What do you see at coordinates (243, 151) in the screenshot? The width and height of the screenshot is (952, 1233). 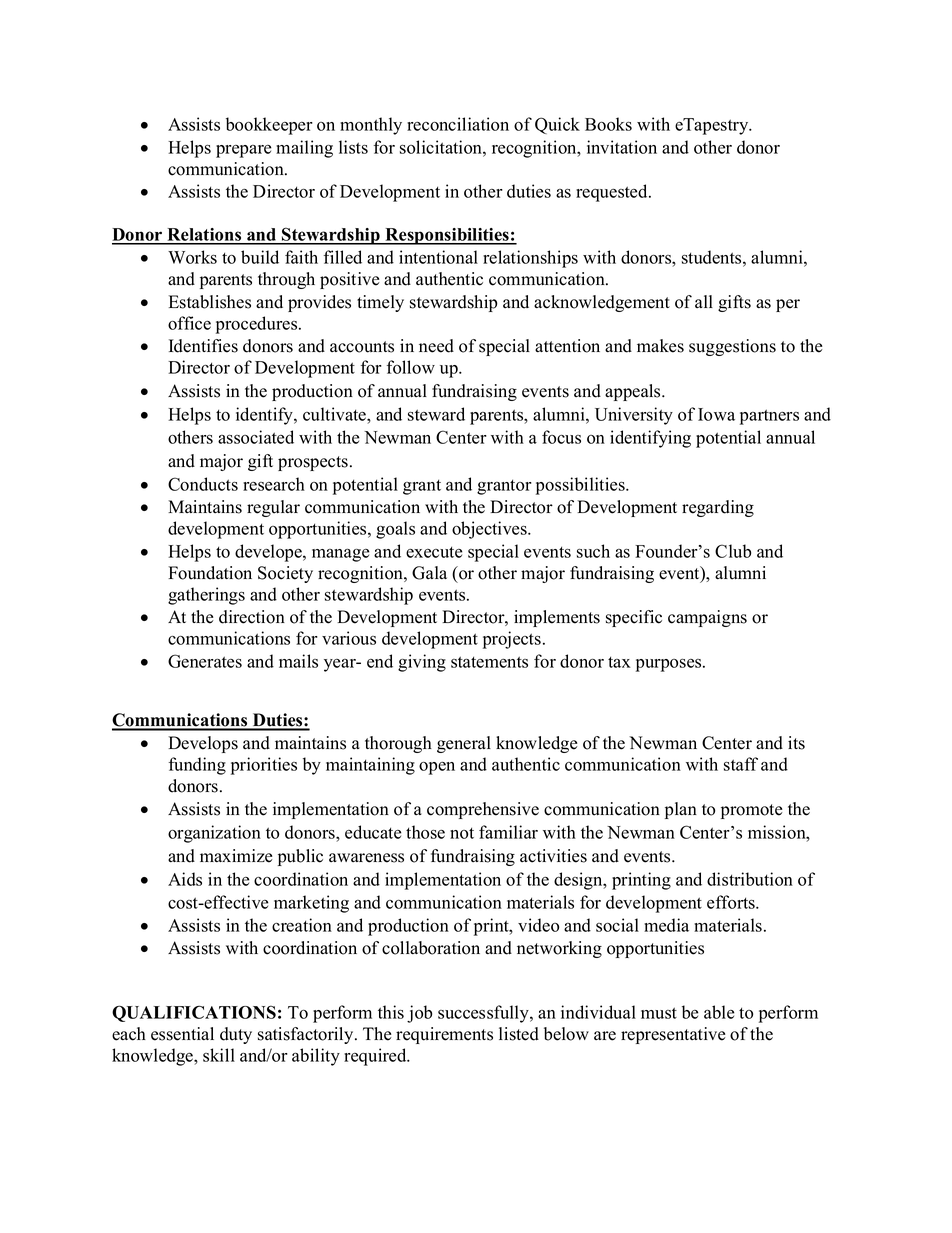 I see `prepare` at bounding box center [243, 151].
